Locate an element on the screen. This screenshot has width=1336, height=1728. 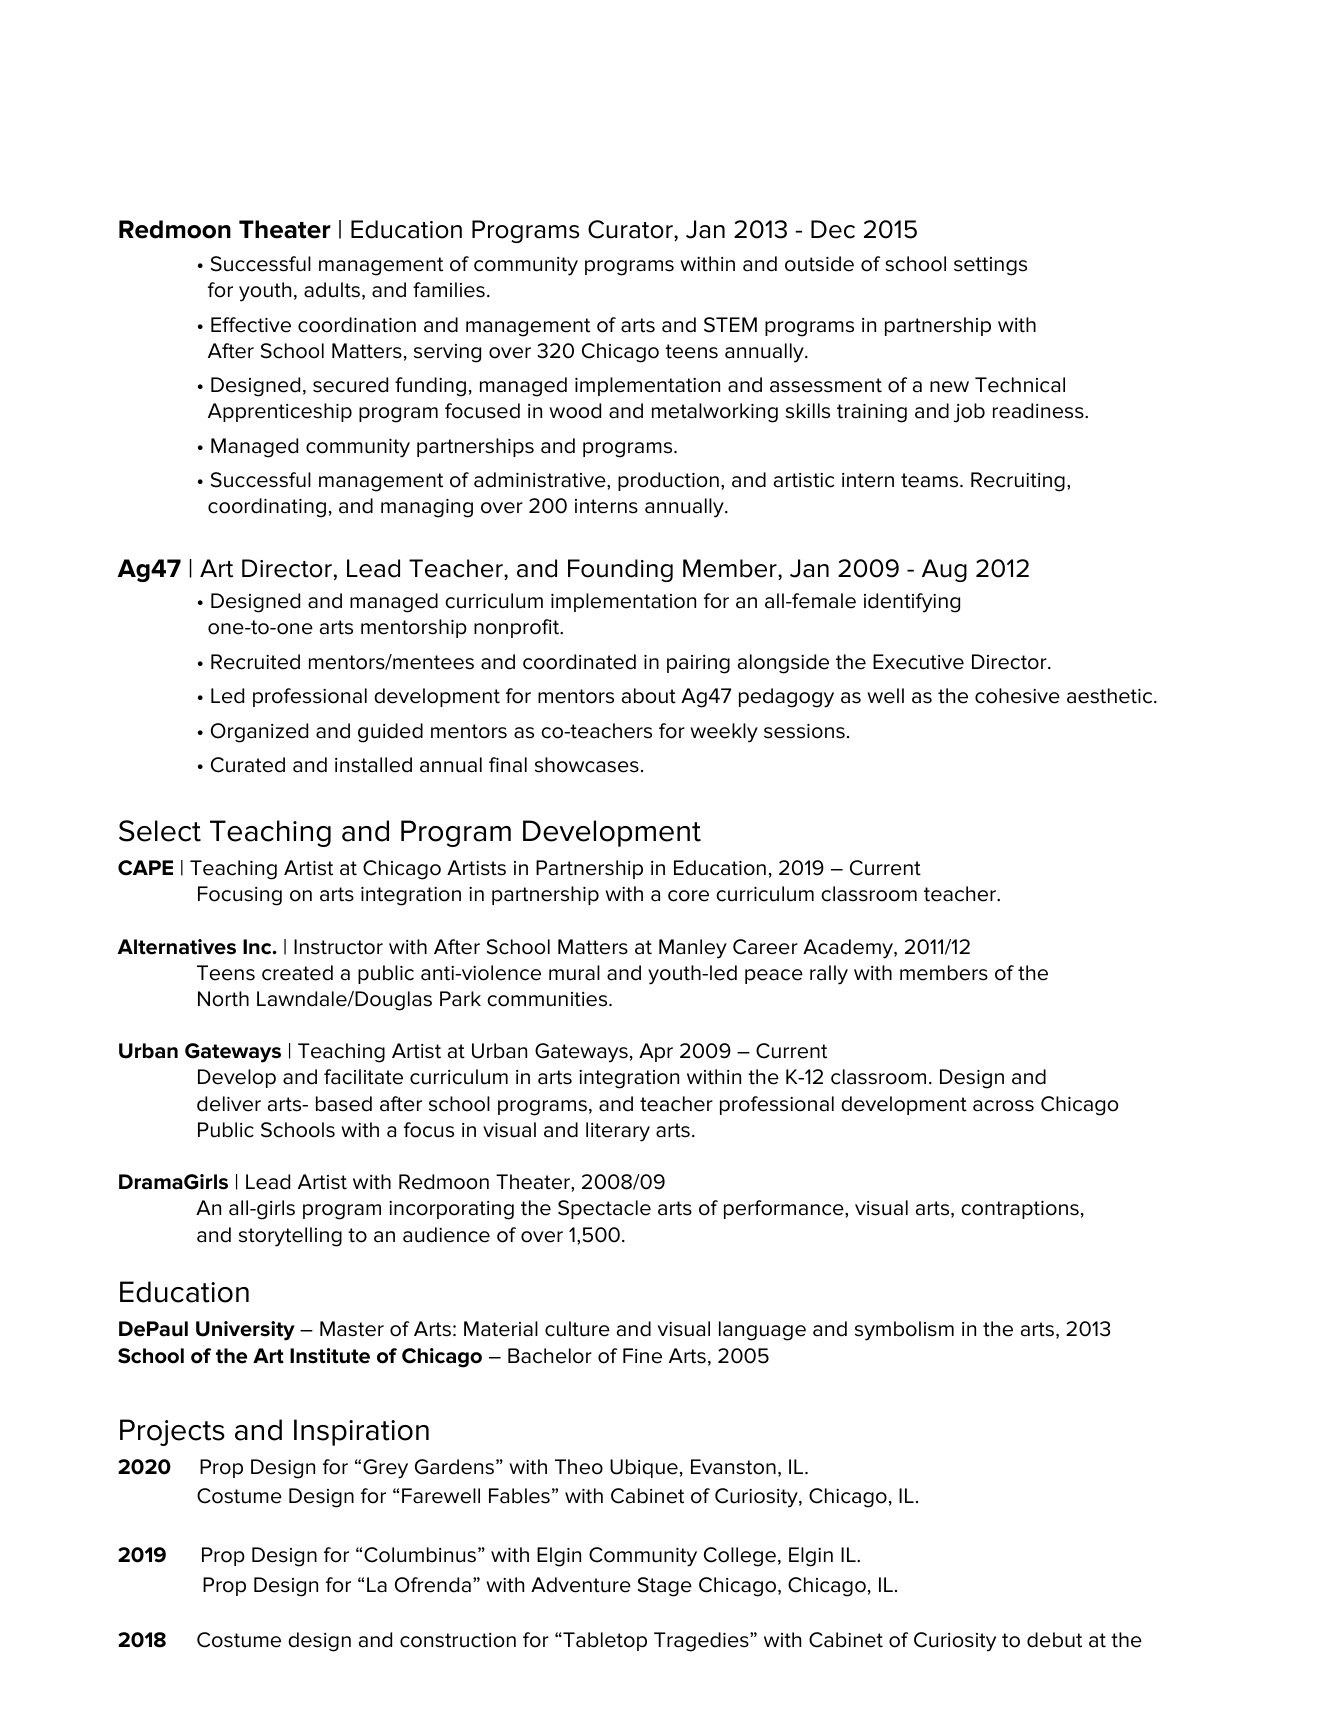
rally is located at coordinates (829, 975).
